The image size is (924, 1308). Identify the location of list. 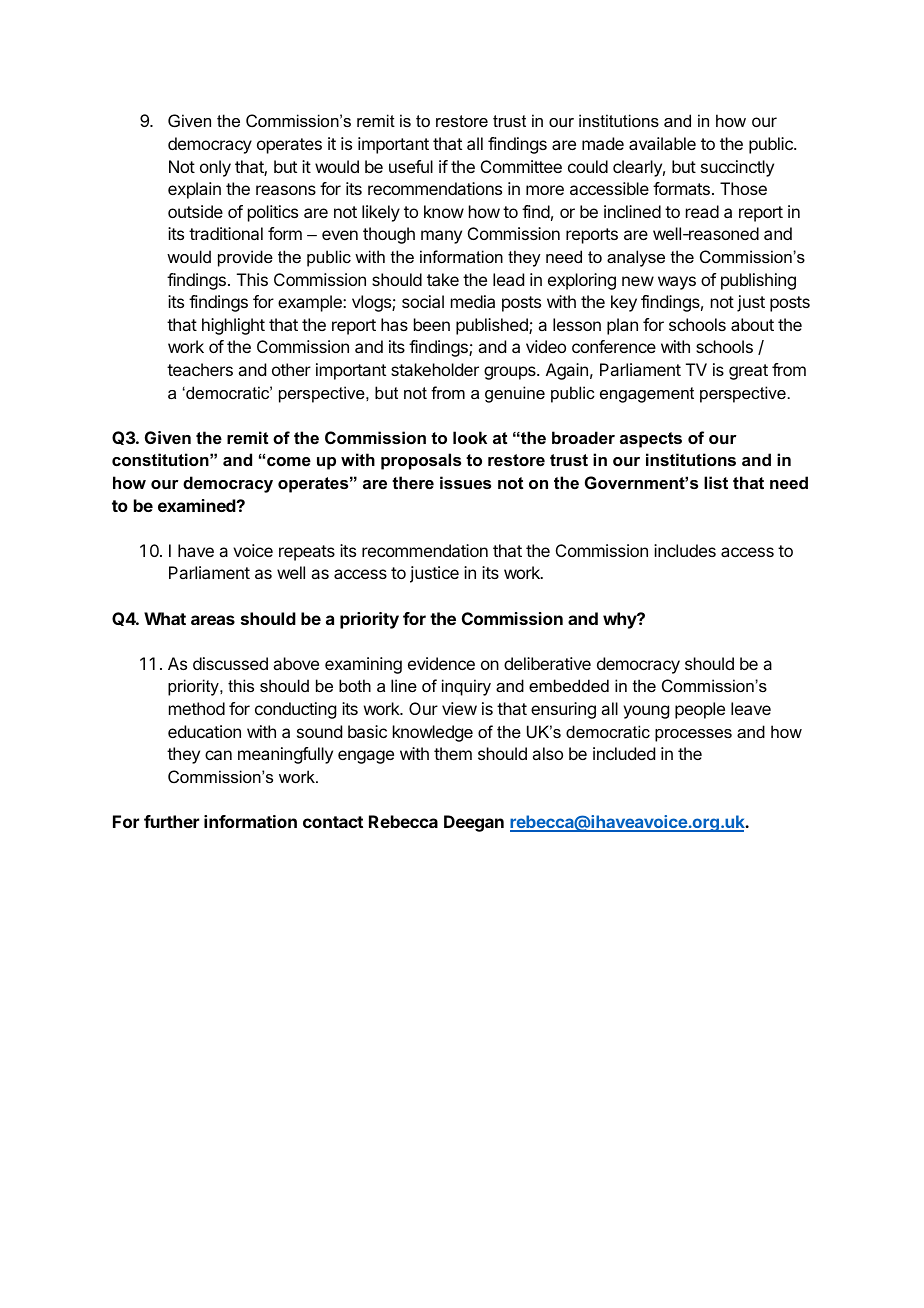
(716, 482).
